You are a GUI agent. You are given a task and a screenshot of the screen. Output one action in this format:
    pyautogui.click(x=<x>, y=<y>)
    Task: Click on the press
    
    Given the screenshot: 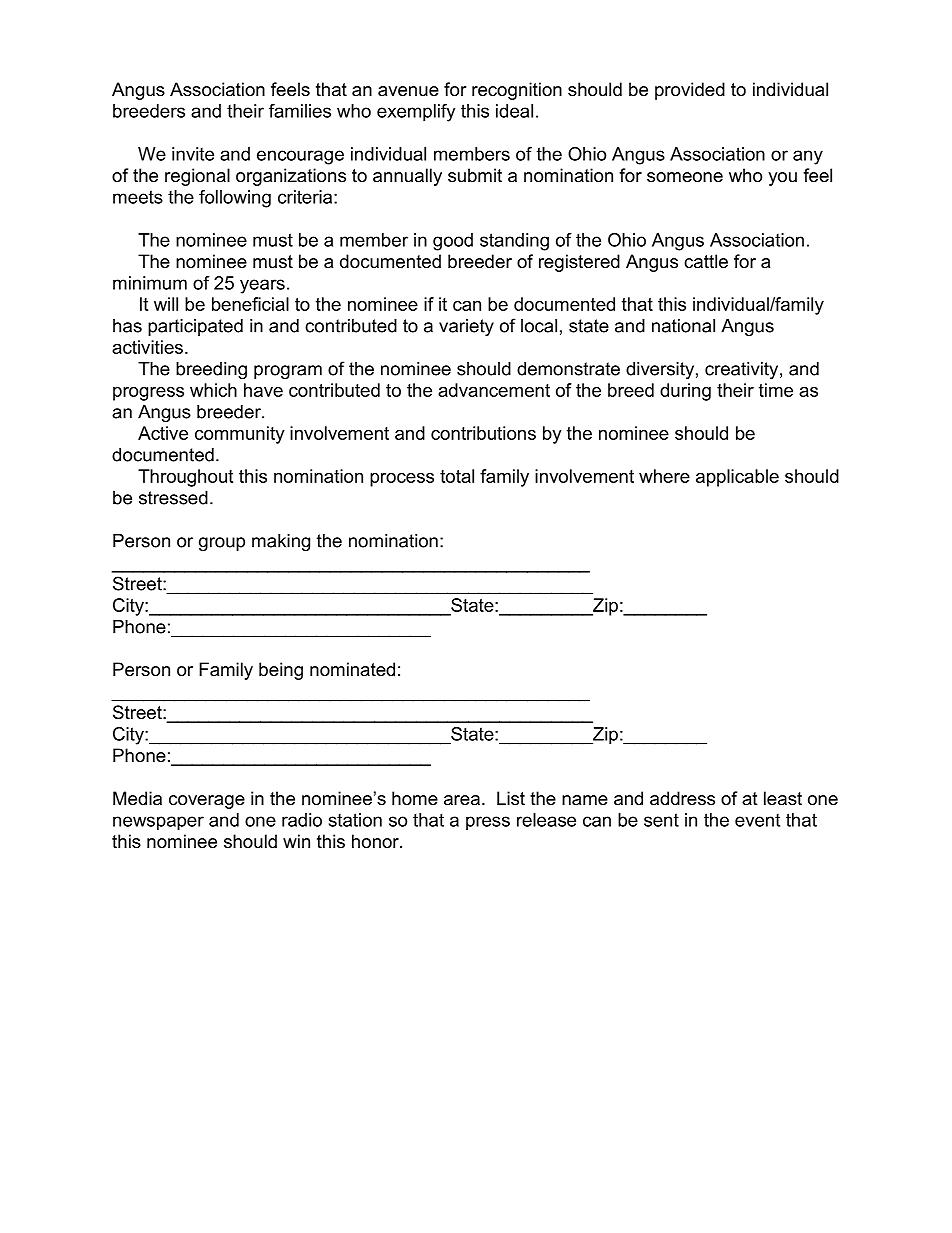 What is the action you would take?
    pyautogui.click(x=488, y=823)
